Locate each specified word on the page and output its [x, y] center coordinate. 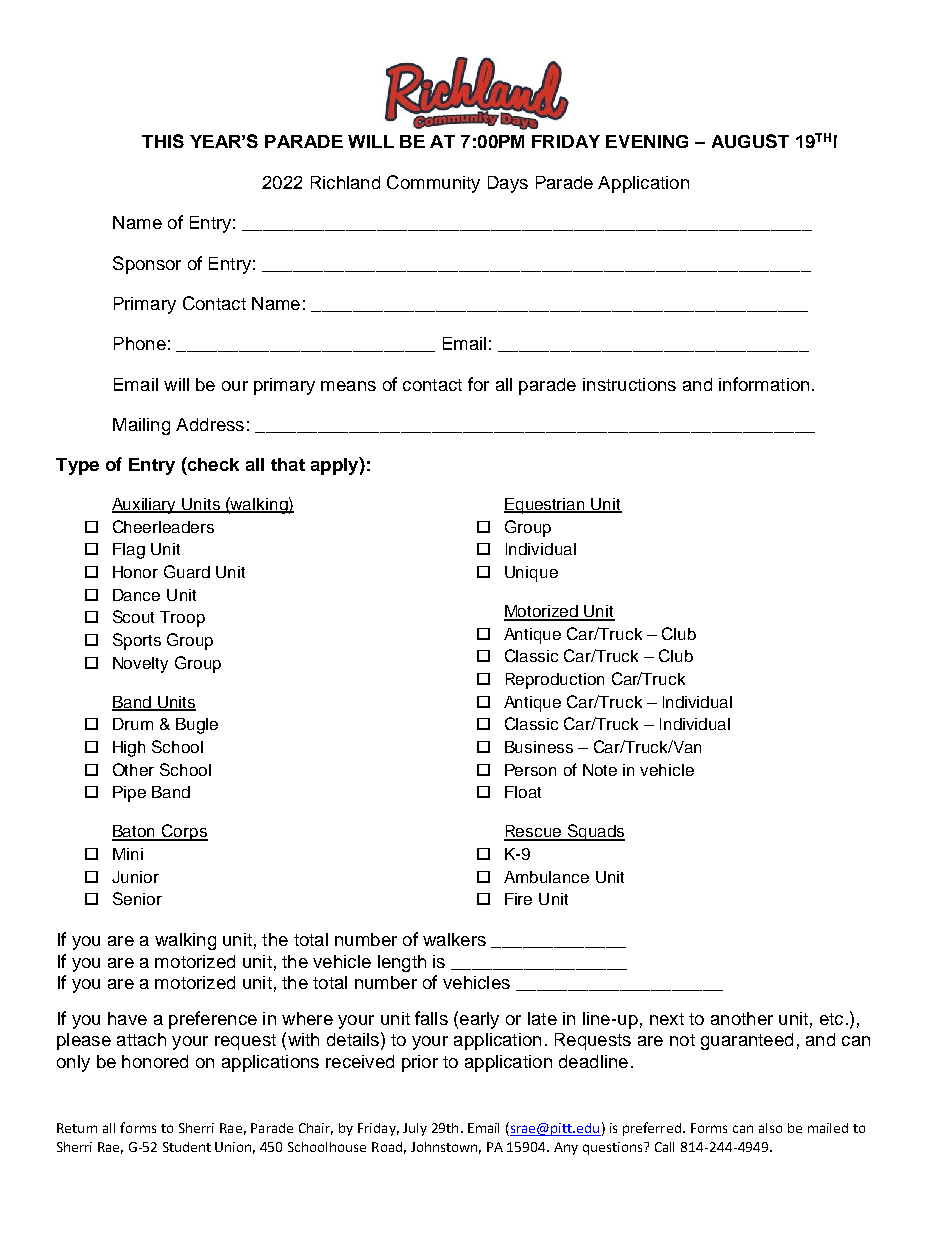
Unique [531, 574]
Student [187, 1147]
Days [508, 184]
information [764, 384]
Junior [135, 877]
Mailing [141, 426]
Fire [518, 899]
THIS [163, 141]
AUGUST [750, 141]
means [348, 386]
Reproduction [555, 681]
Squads [595, 832]
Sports [137, 641]
